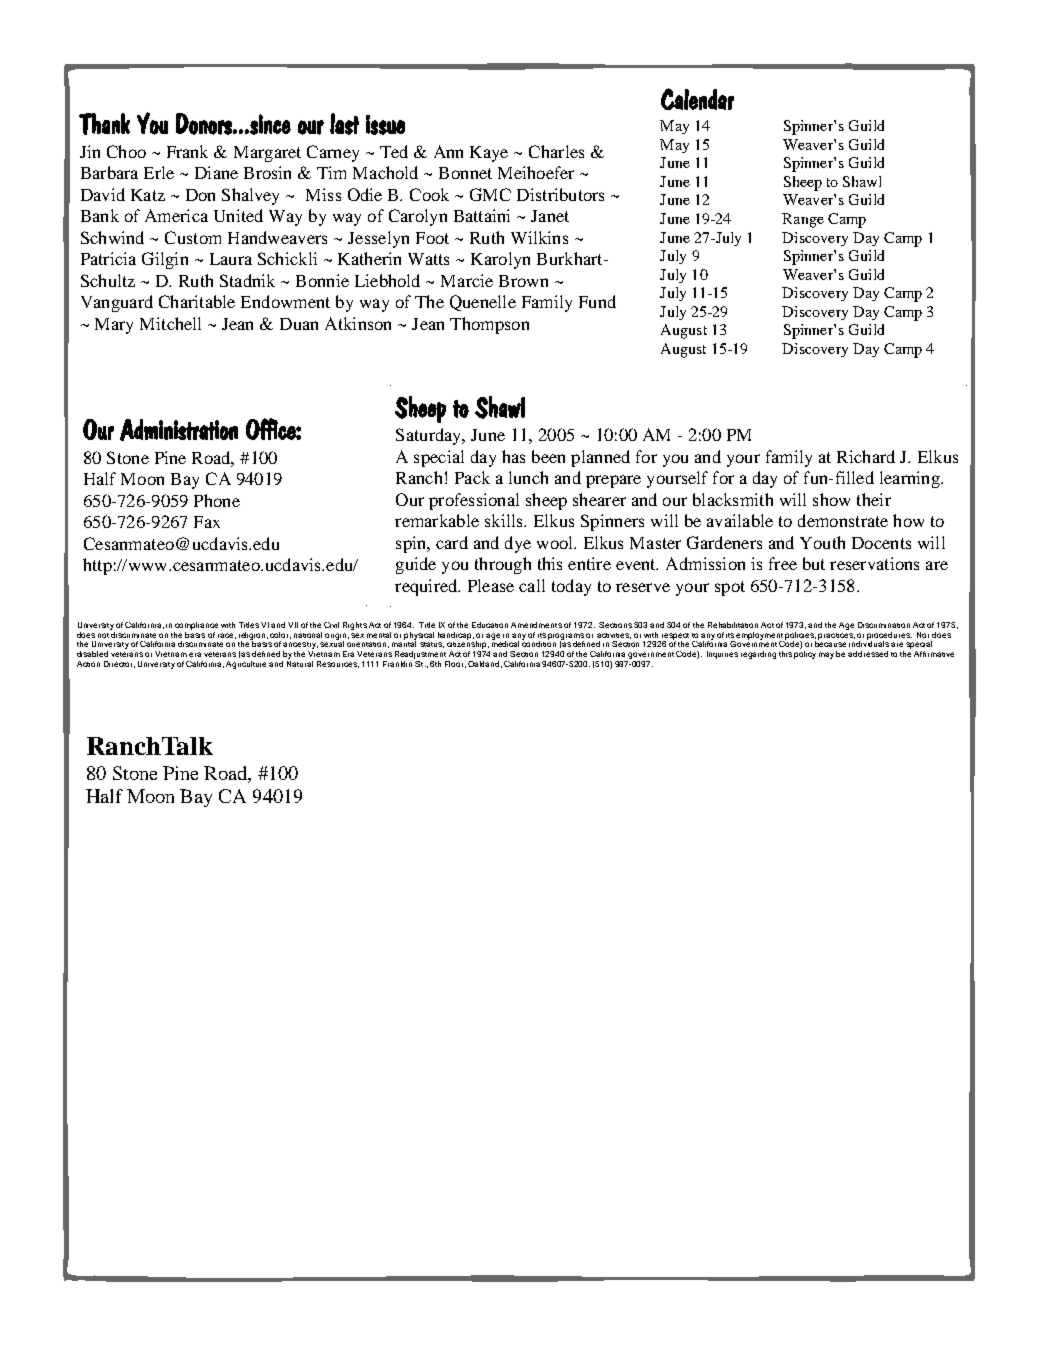 This document has height=1345, width=1039. What do you see at coordinates (489, 154) in the document?
I see `Kaye` at bounding box center [489, 154].
